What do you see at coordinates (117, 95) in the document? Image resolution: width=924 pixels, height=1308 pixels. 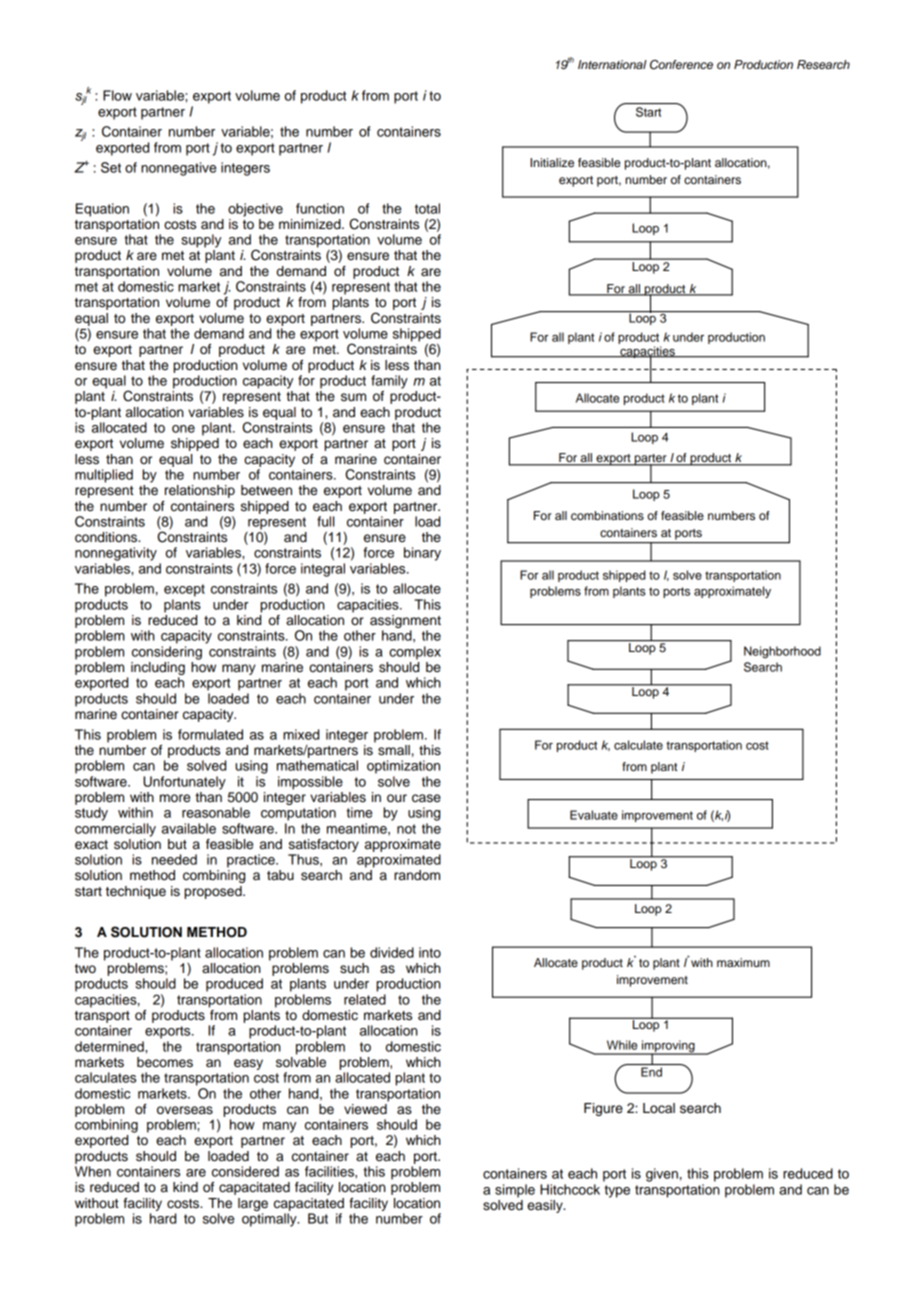 I see `Flow` at bounding box center [117, 95].
